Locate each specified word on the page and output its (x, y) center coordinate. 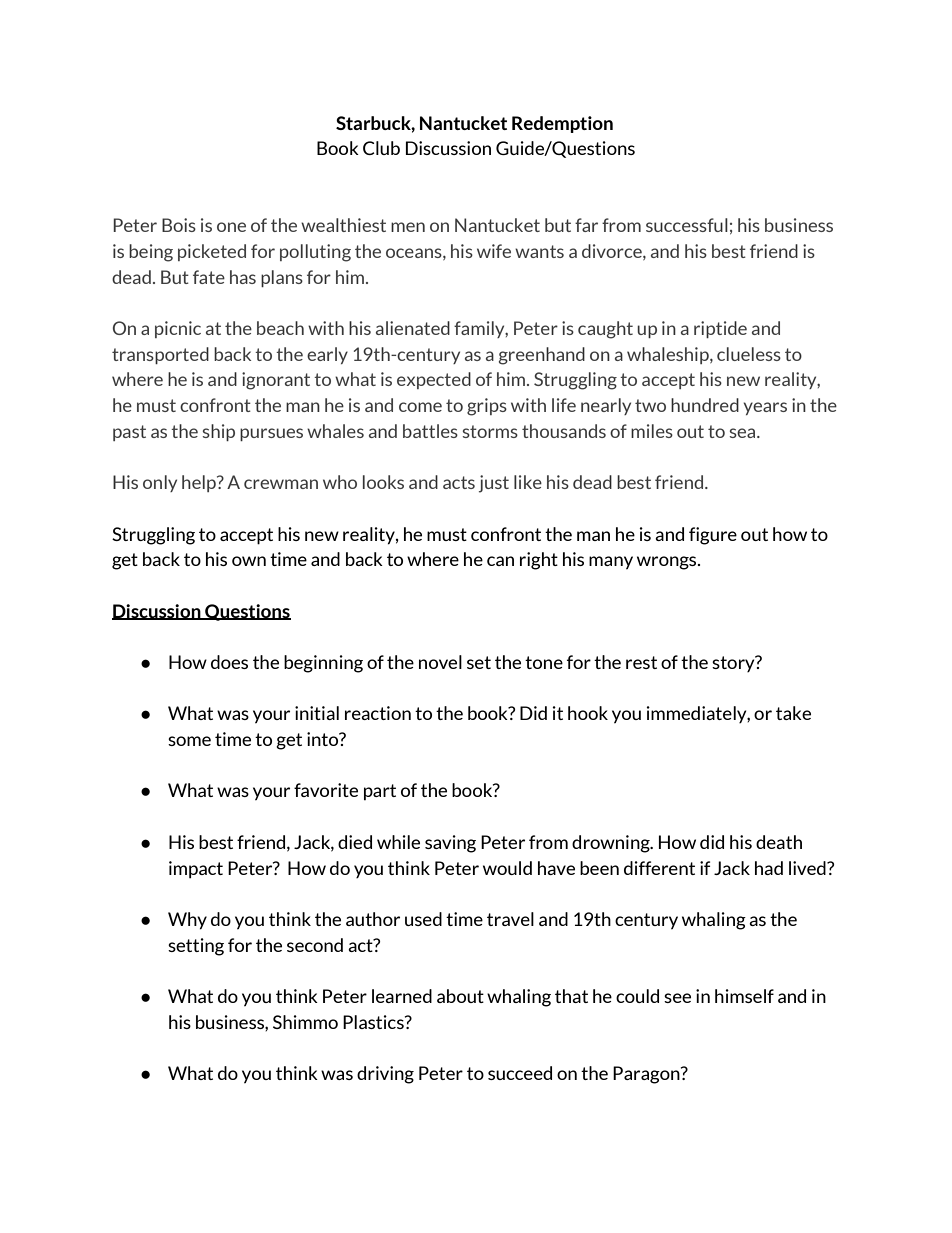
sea (744, 433)
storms (490, 431)
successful (687, 225)
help (200, 483)
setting (196, 947)
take (793, 713)
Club (381, 148)
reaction (378, 713)
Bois (179, 225)
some (189, 741)
